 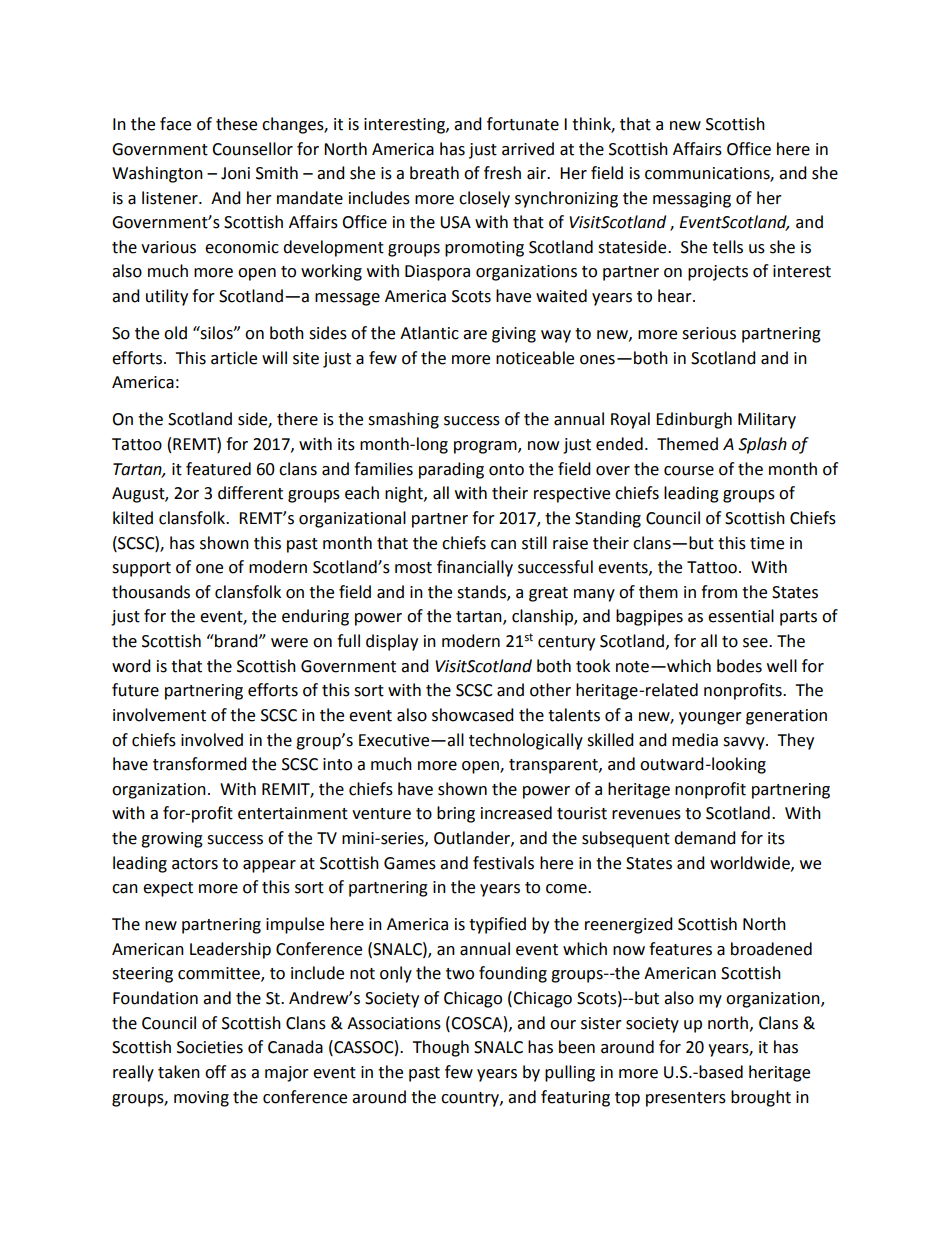 What do you see at coordinates (473, 715) in the document?
I see `showcased` at bounding box center [473, 715].
